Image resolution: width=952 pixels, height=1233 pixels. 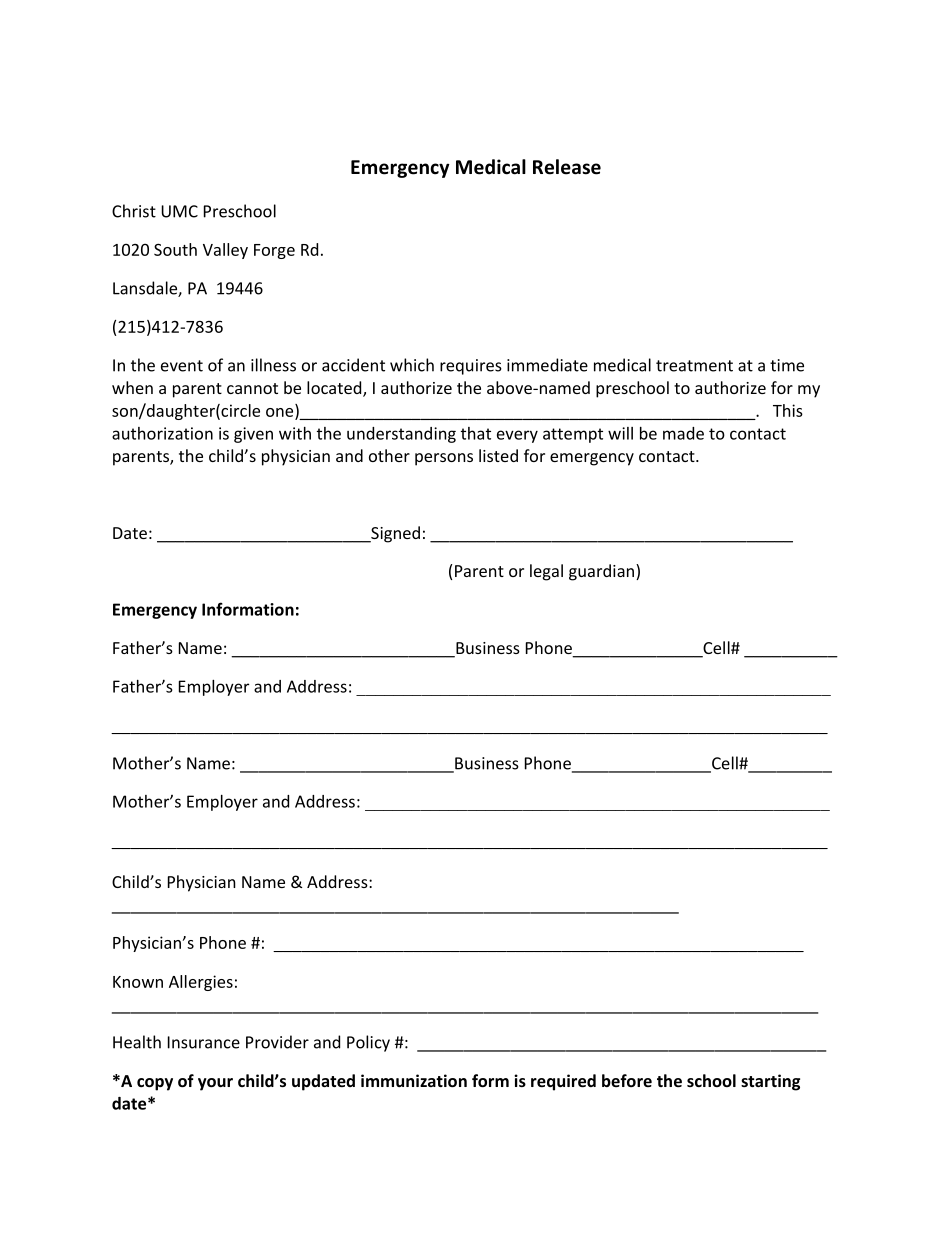 I want to click on Insurance, so click(x=204, y=1042).
